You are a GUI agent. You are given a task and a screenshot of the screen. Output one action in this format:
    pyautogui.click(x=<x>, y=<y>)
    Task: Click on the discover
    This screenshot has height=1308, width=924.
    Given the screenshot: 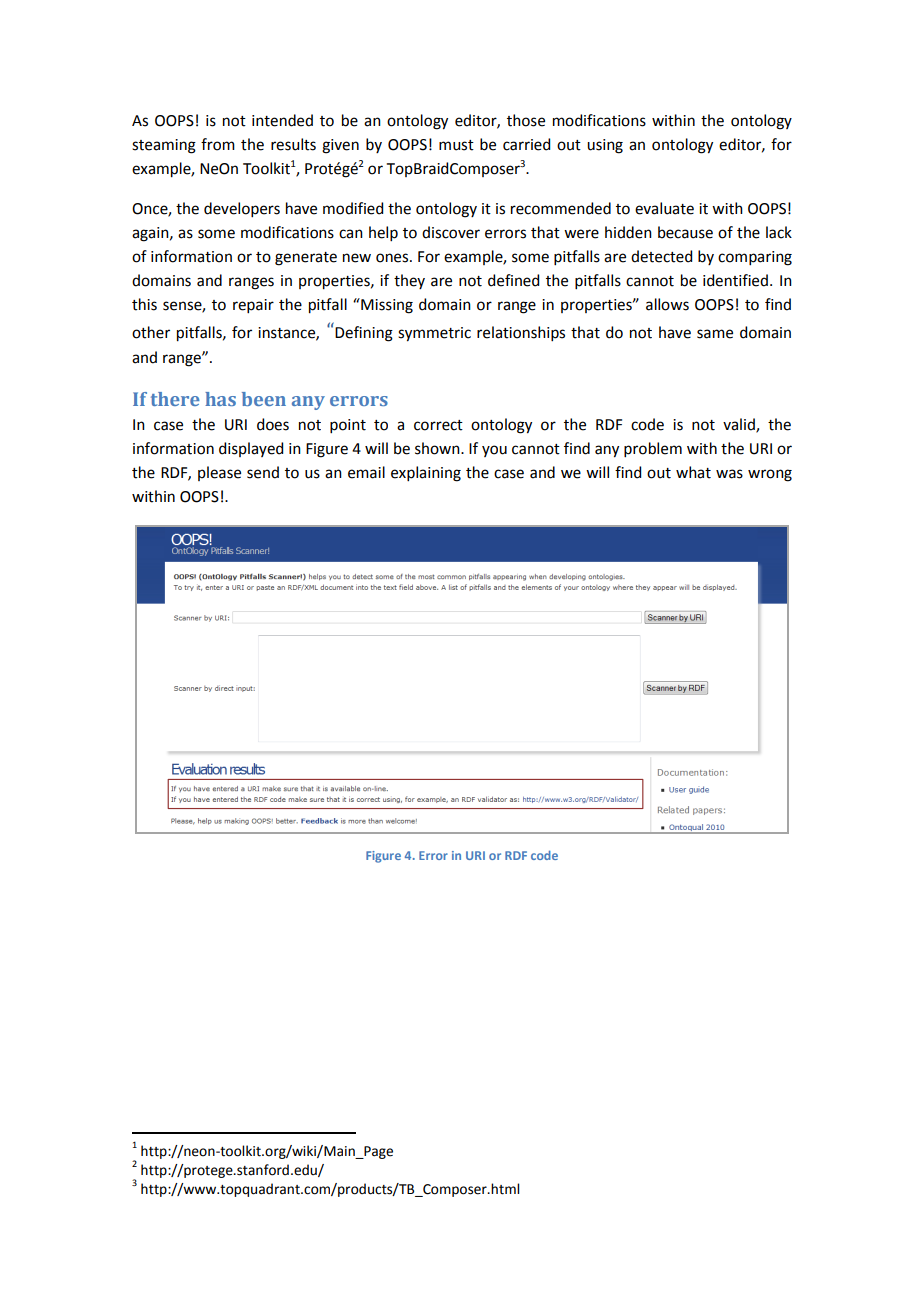 What is the action you would take?
    pyautogui.click(x=451, y=232)
